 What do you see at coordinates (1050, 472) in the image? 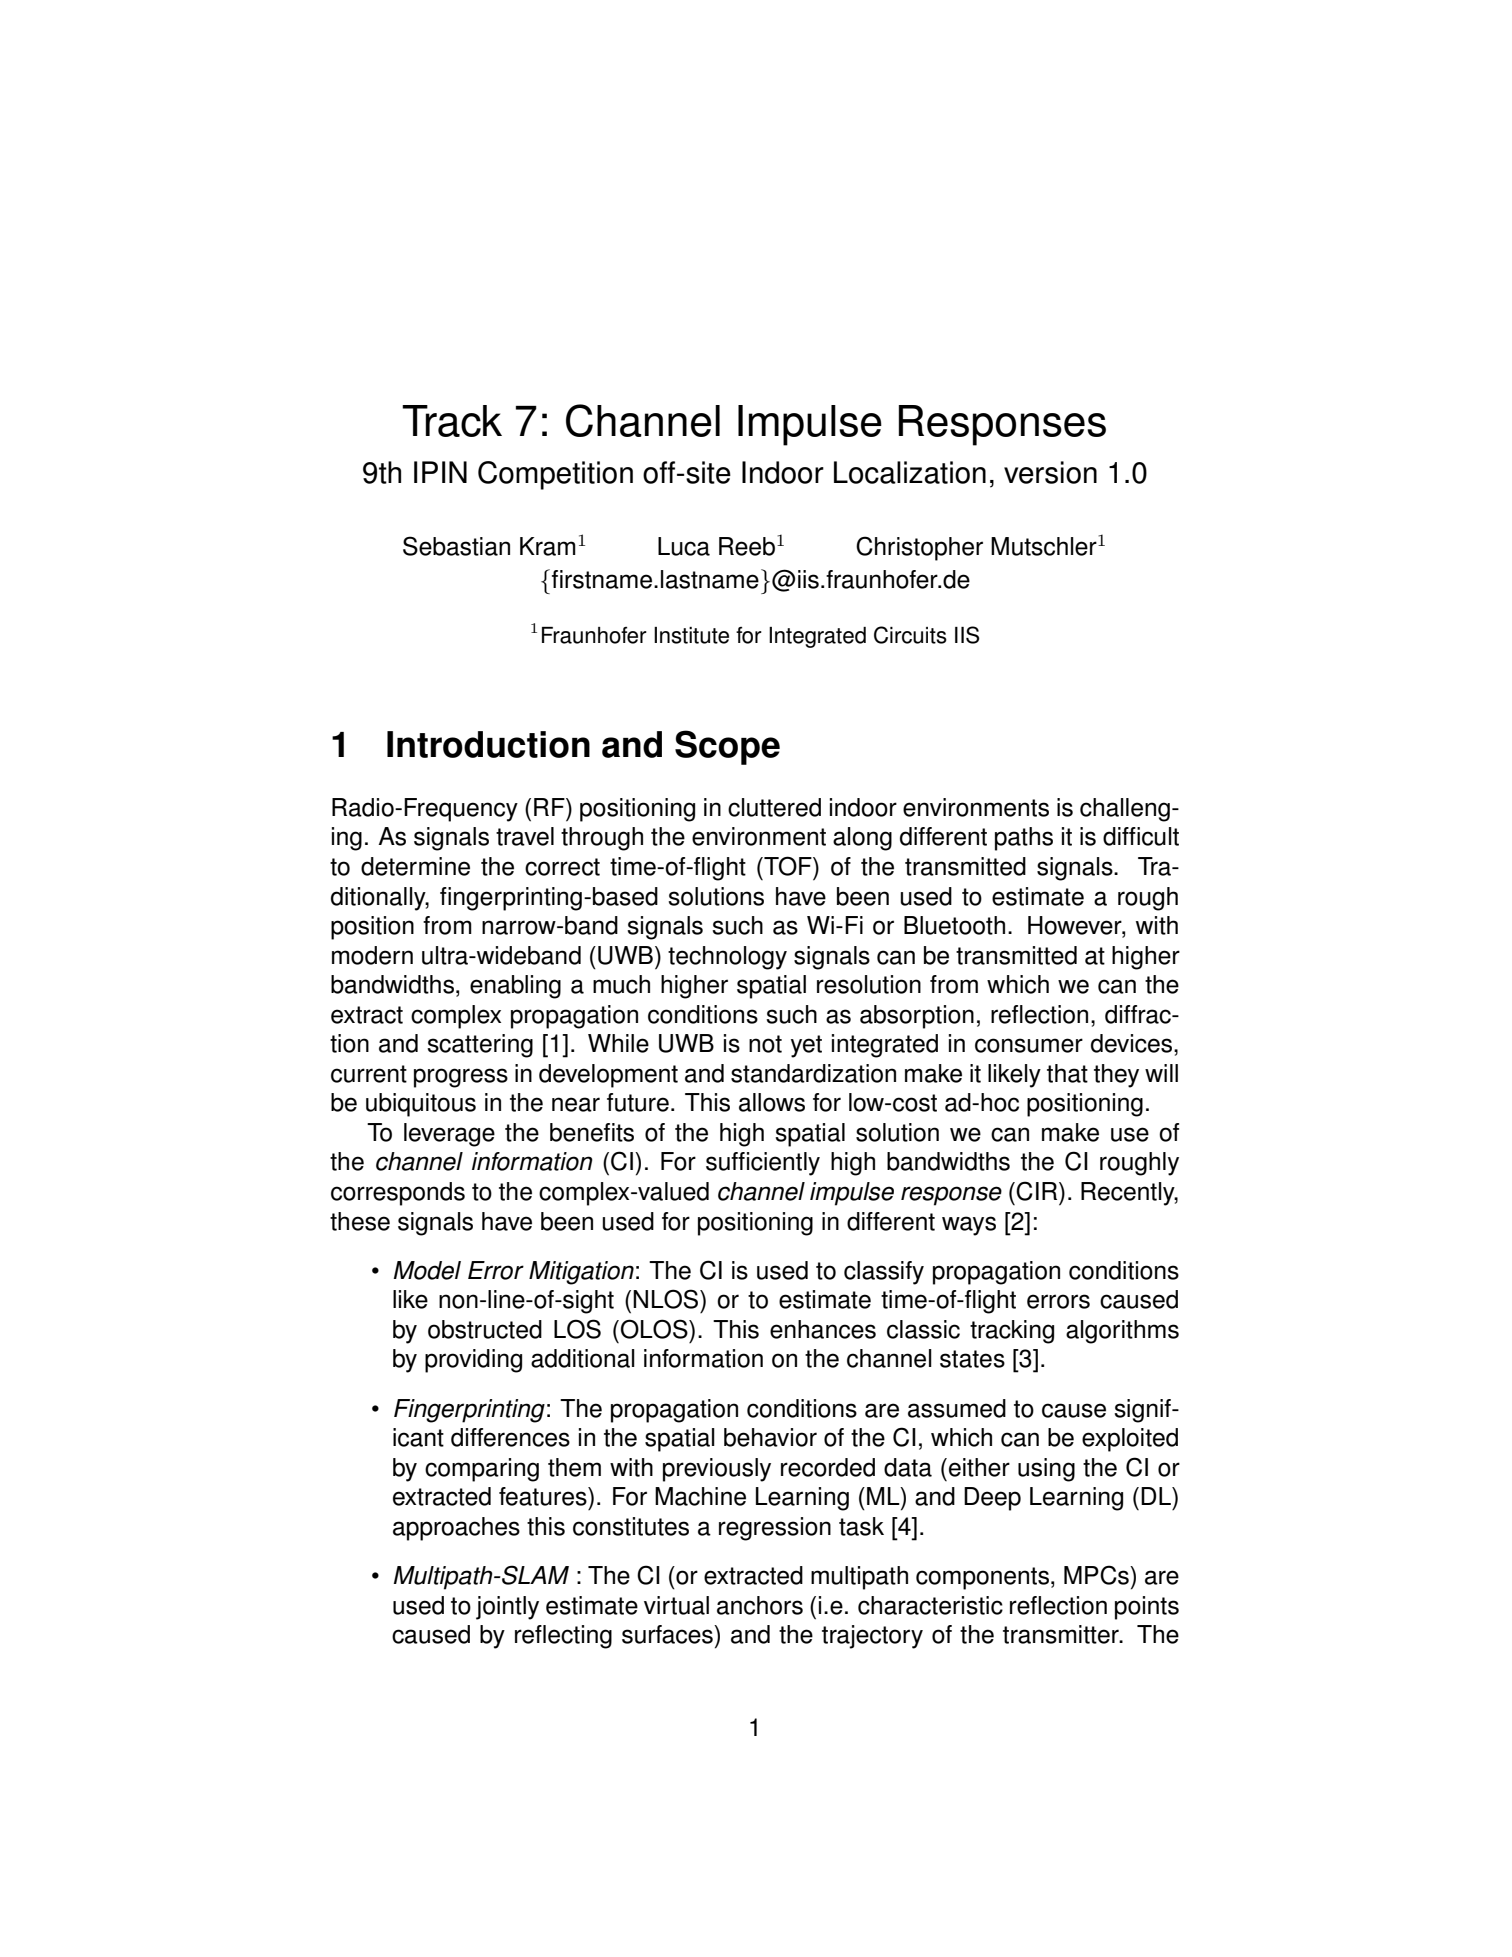
I see `version` at bounding box center [1050, 472].
